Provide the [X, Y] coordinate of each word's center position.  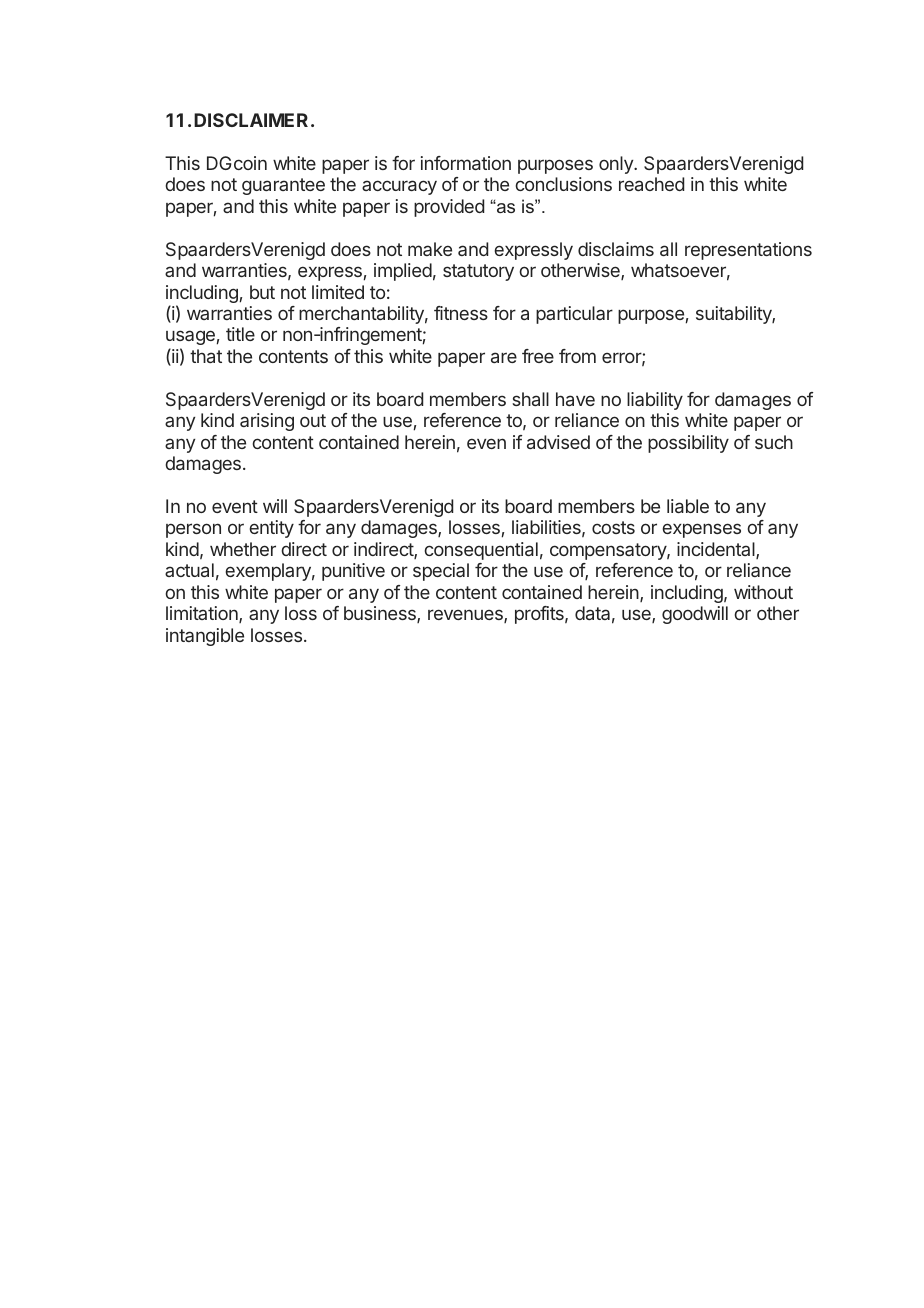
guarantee [283, 186]
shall [530, 399]
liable [688, 506]
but [262, 292]
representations [748, 251]
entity [271, 529]
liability [655, 401]
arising [267, 422]
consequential [481, 551]
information [466, 163]
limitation [203, 614]
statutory [478, 272]
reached [651, 184]
